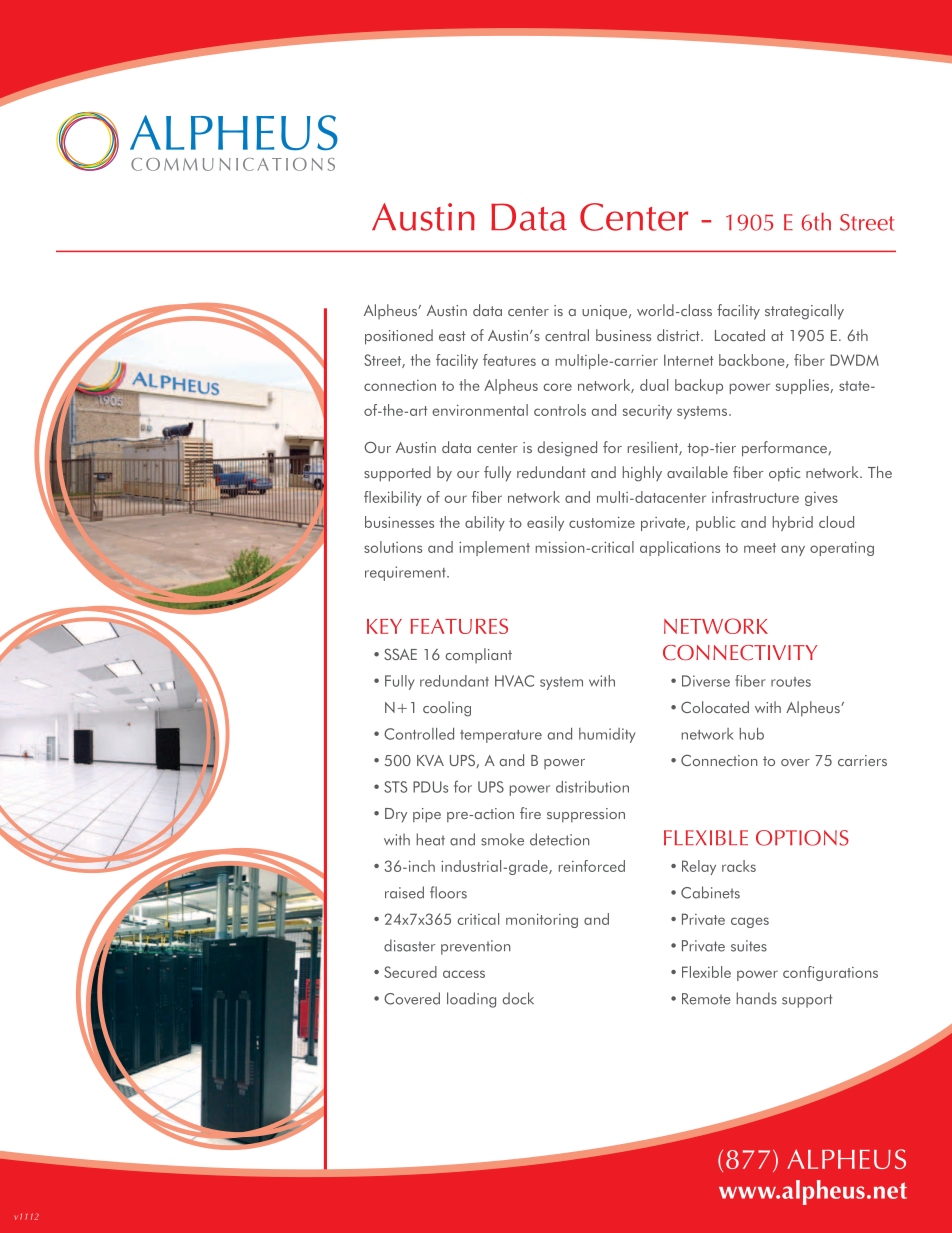  I want to click on Remote, so click(706, 999).
